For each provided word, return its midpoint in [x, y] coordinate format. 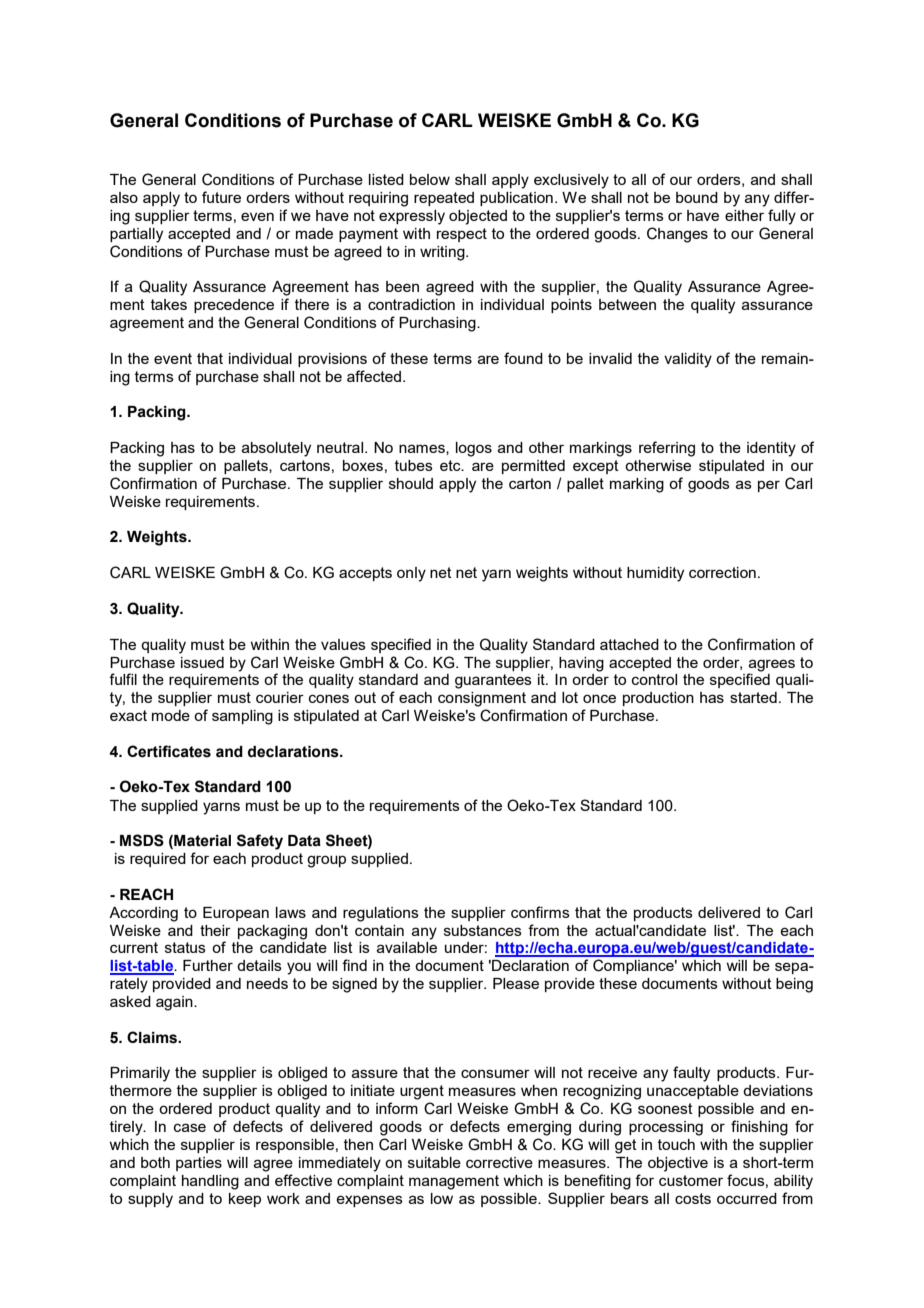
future [221, 197]
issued [202, 662]
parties [199, 1164]
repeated [444, 199]
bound [697, 197]
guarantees [493, 681]
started [753, 697]
